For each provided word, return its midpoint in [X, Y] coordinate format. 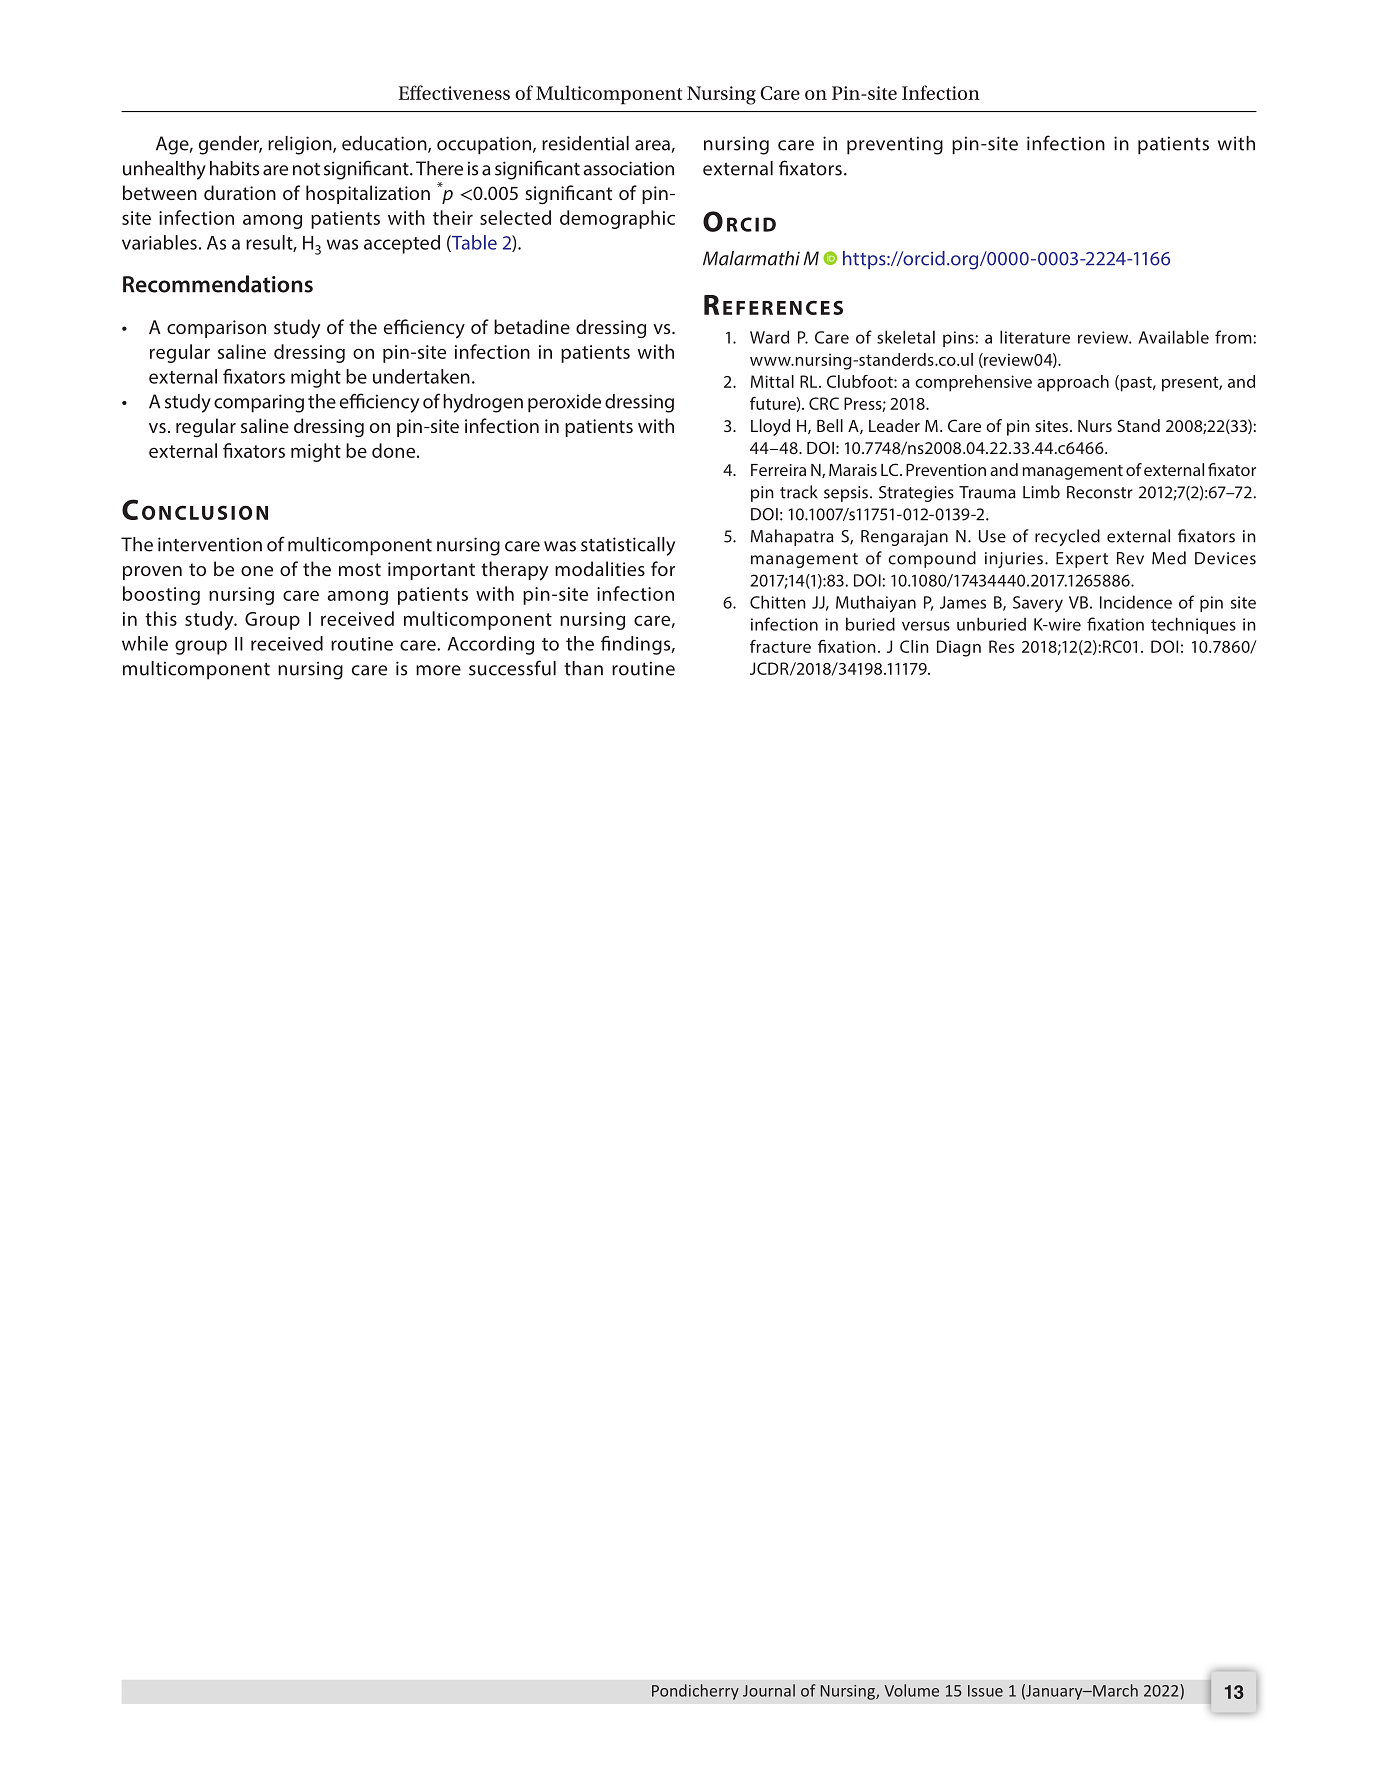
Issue [985, 1691]
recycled [1067, 537]
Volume [911, 1690]
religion [301, 145]
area [653, 146]
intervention [210, 544]
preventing [895, 145]
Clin [914, 646]
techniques [1193, 625]
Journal [769, 1690]
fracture [780, 646]
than [583, 668]
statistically [628, 546]
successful [512, 668]
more [438, 670]
